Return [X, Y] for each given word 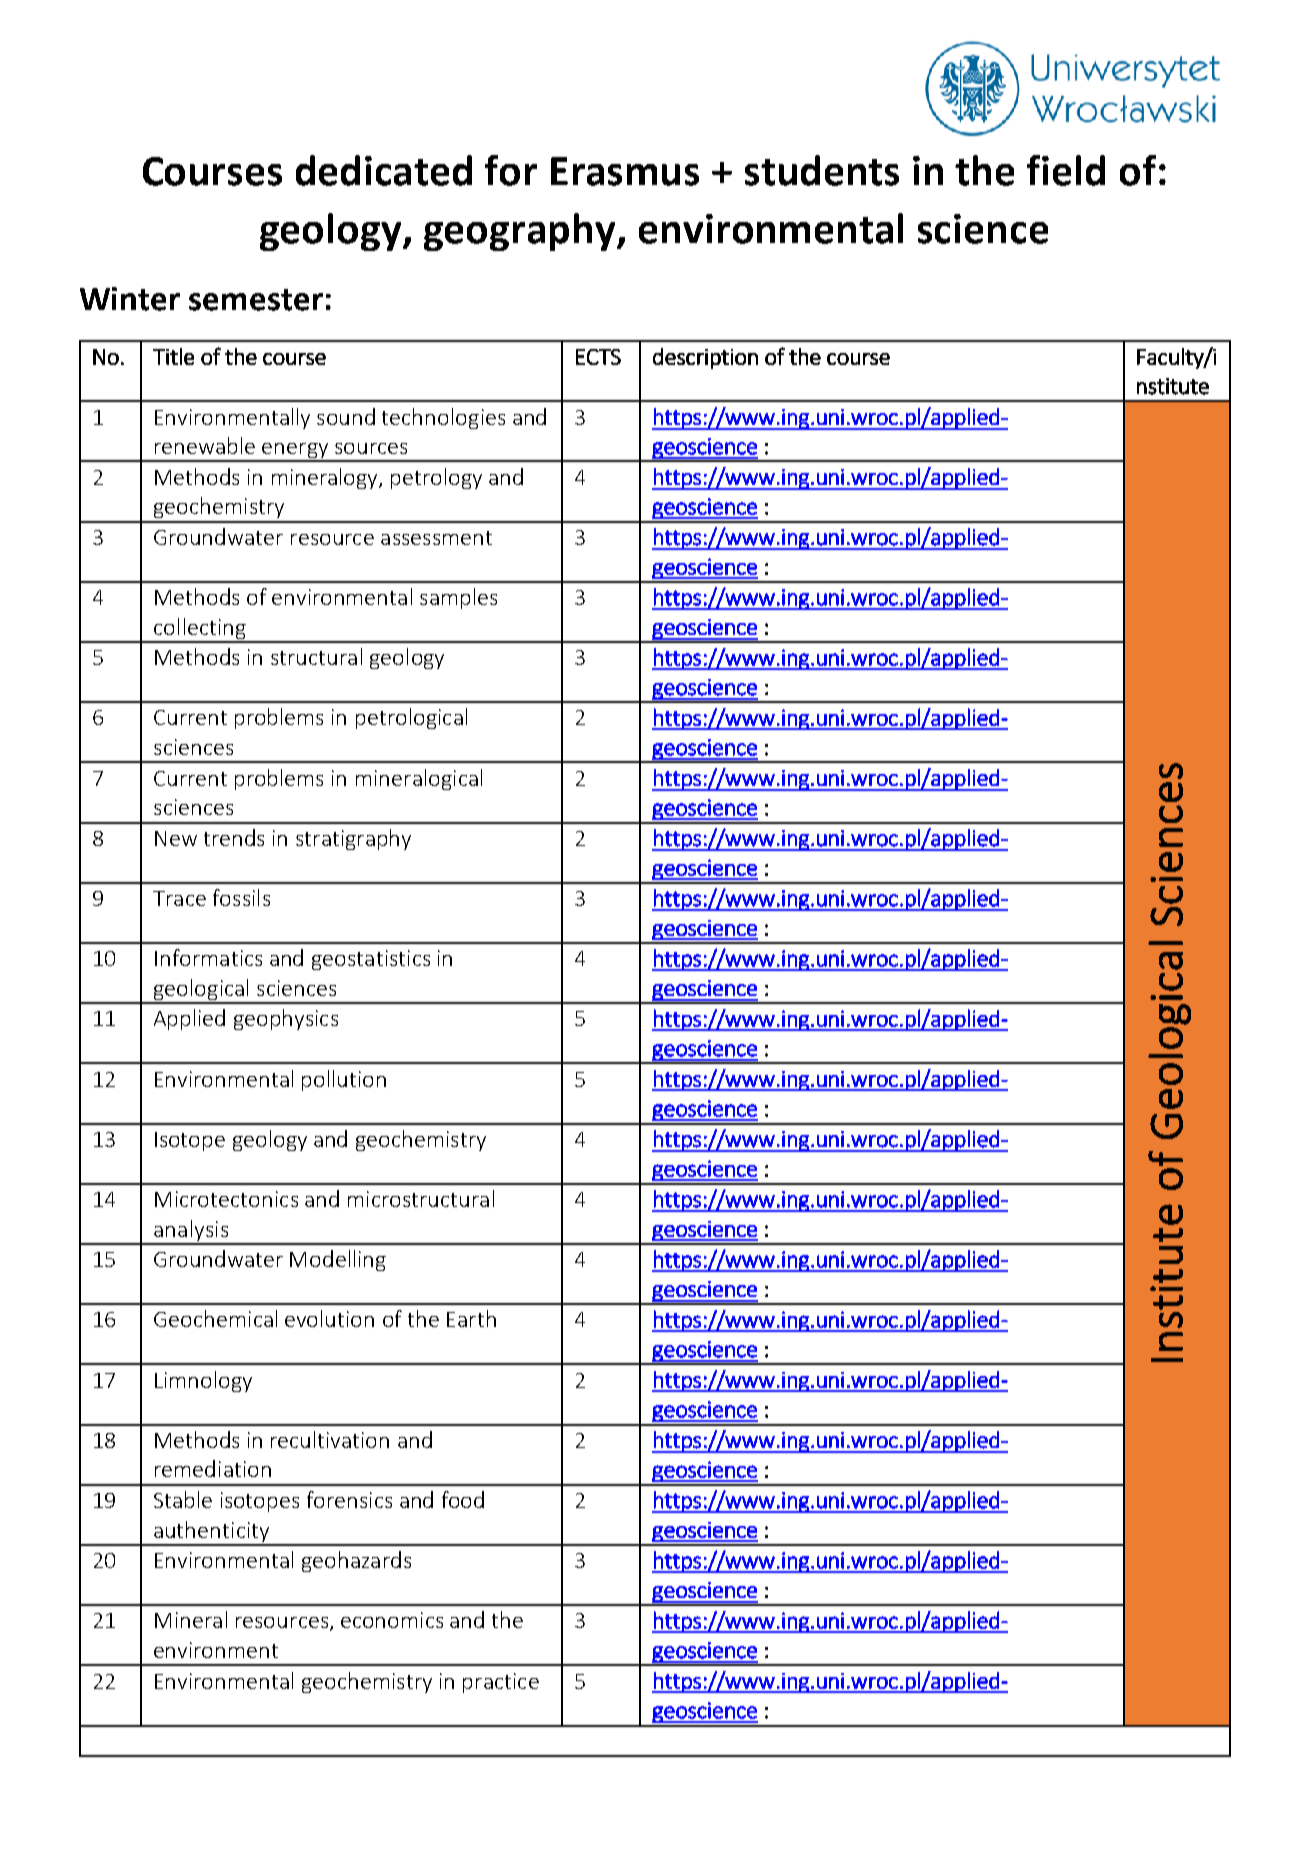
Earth [471, 1318]
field [1066, 170]
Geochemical [215, 1318]
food [463, 1499]
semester [256, 300]
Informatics [208, 957]
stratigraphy [353, 839]
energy [296, 452]
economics [392, 1620]
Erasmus [625, 171]
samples [458, 598]
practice [501, 1683]
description [705, 358]
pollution [344, 1080]
